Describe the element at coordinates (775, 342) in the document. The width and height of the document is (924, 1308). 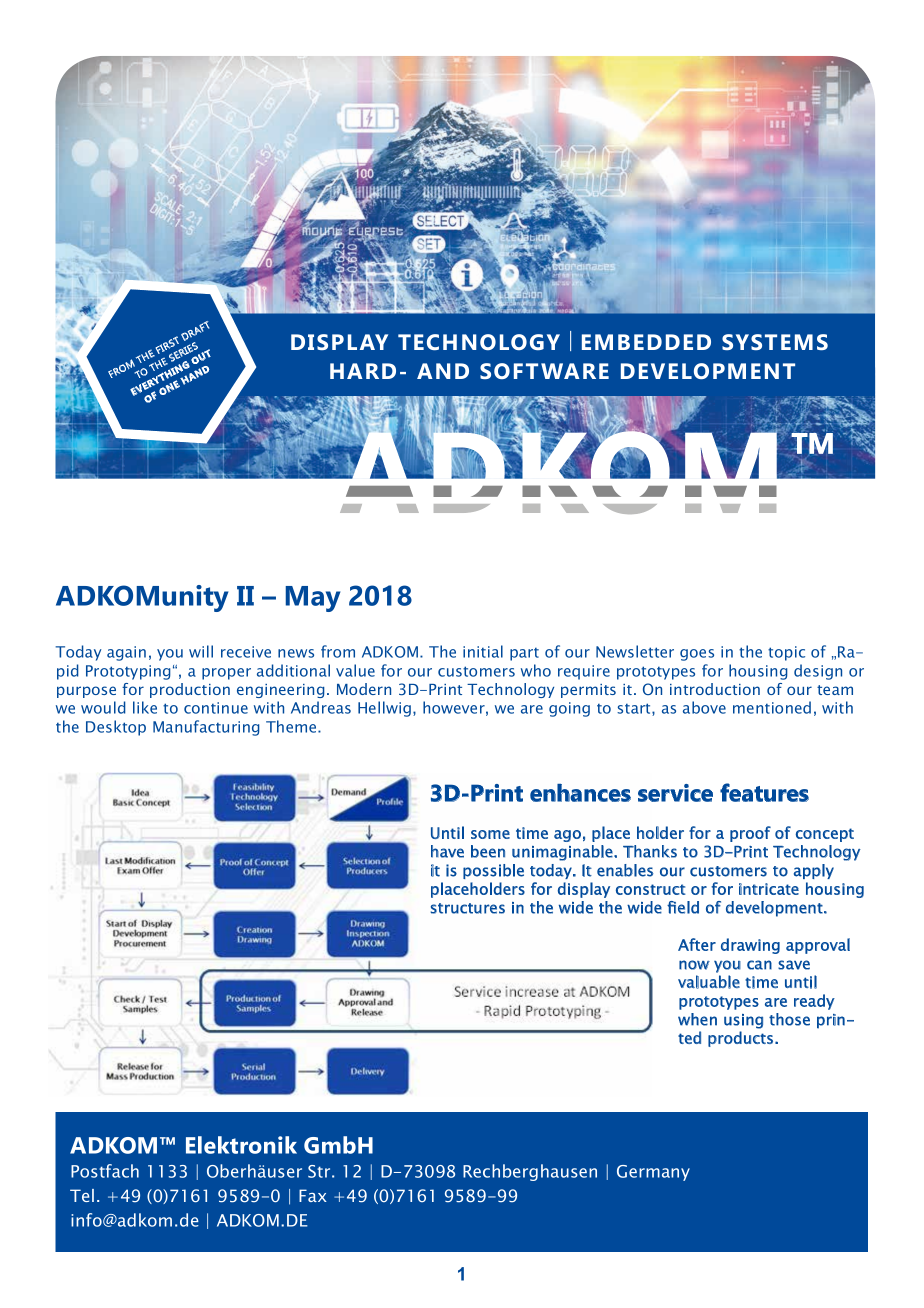
I see `SYSTEMS` at that location.
